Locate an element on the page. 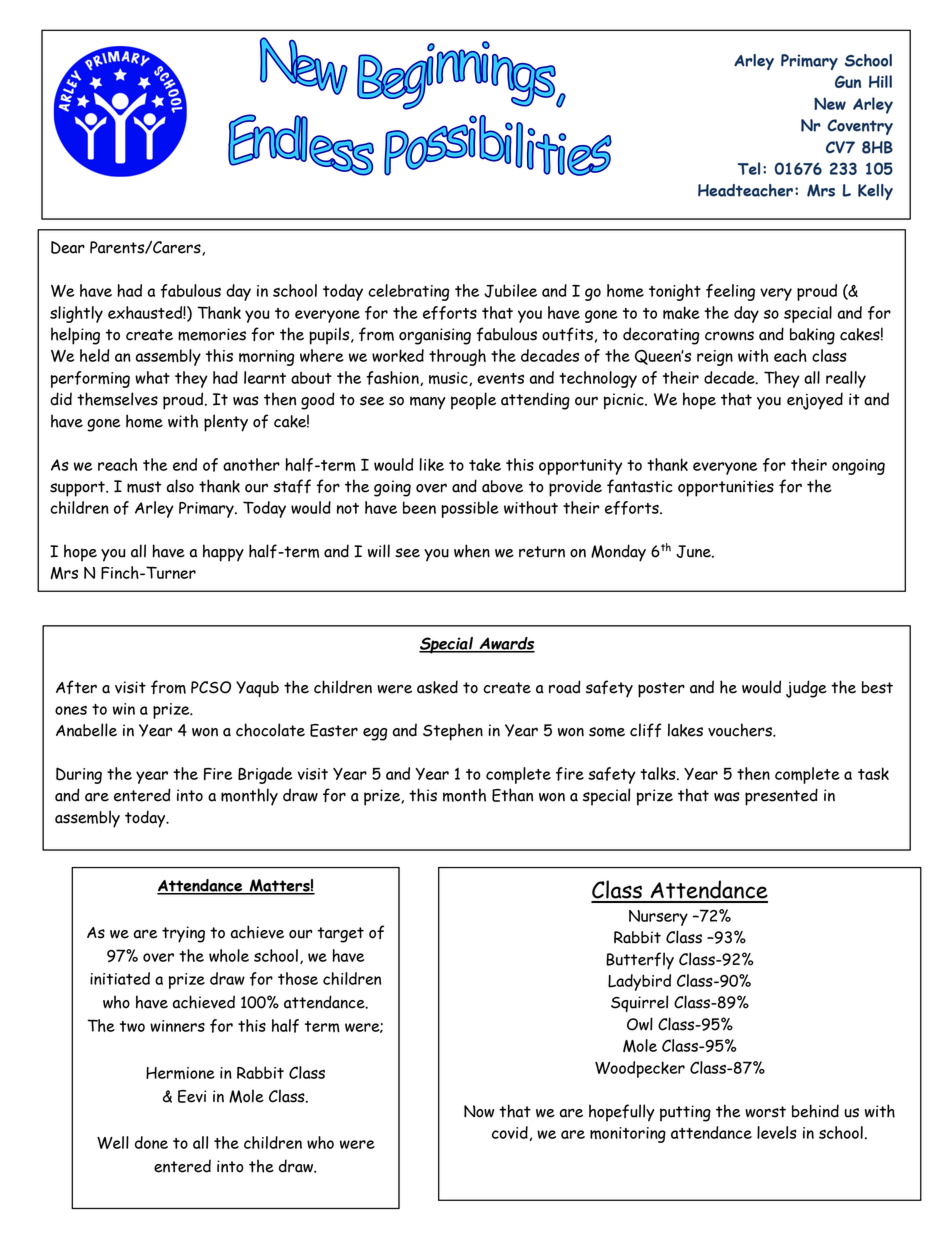  judge is located at coordinates (806, 689).
